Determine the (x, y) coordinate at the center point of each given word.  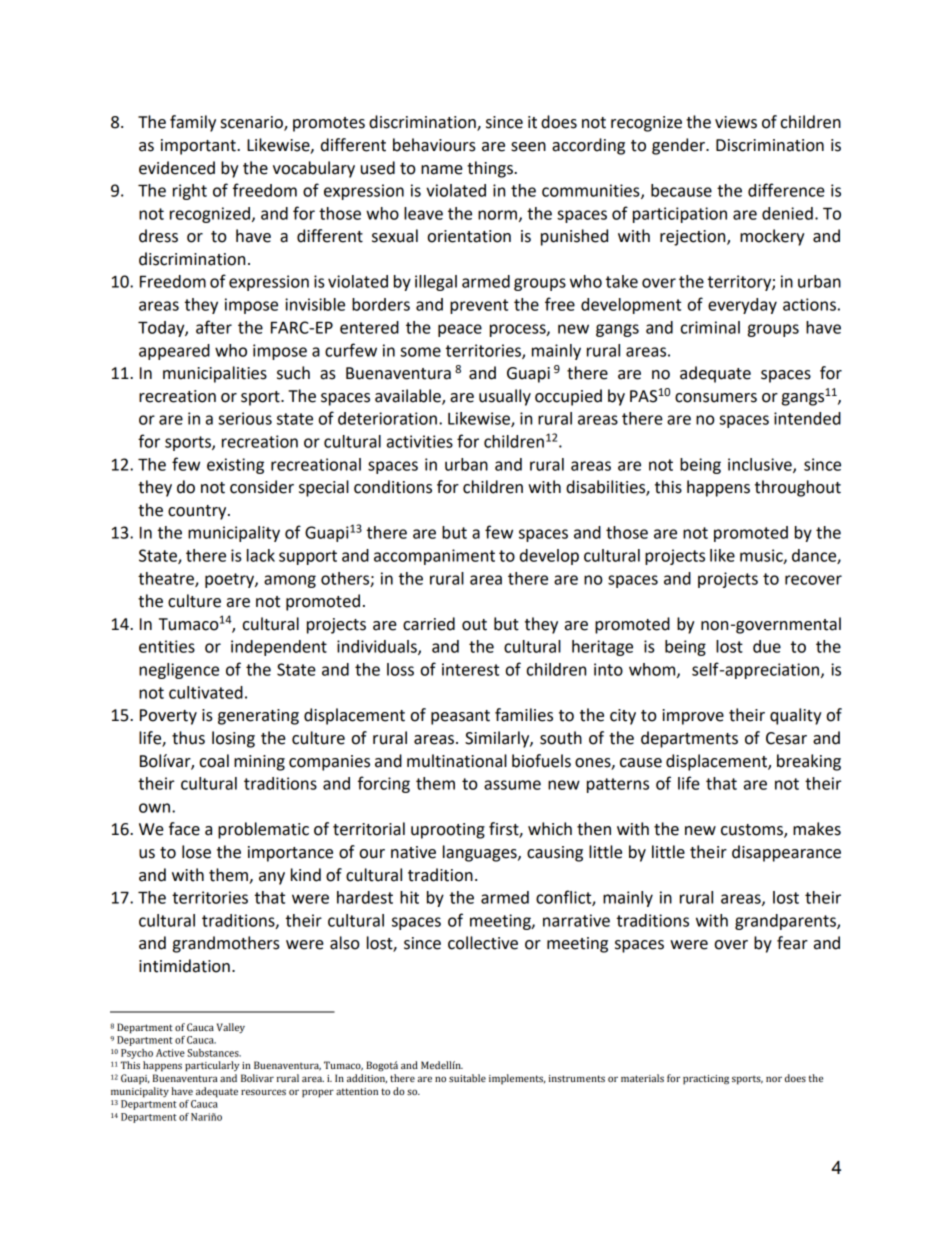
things (491, 169)
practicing (706, 1080)
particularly (212, 1066)
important (199, 147)
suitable (467, 1078)
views (736, 122)
